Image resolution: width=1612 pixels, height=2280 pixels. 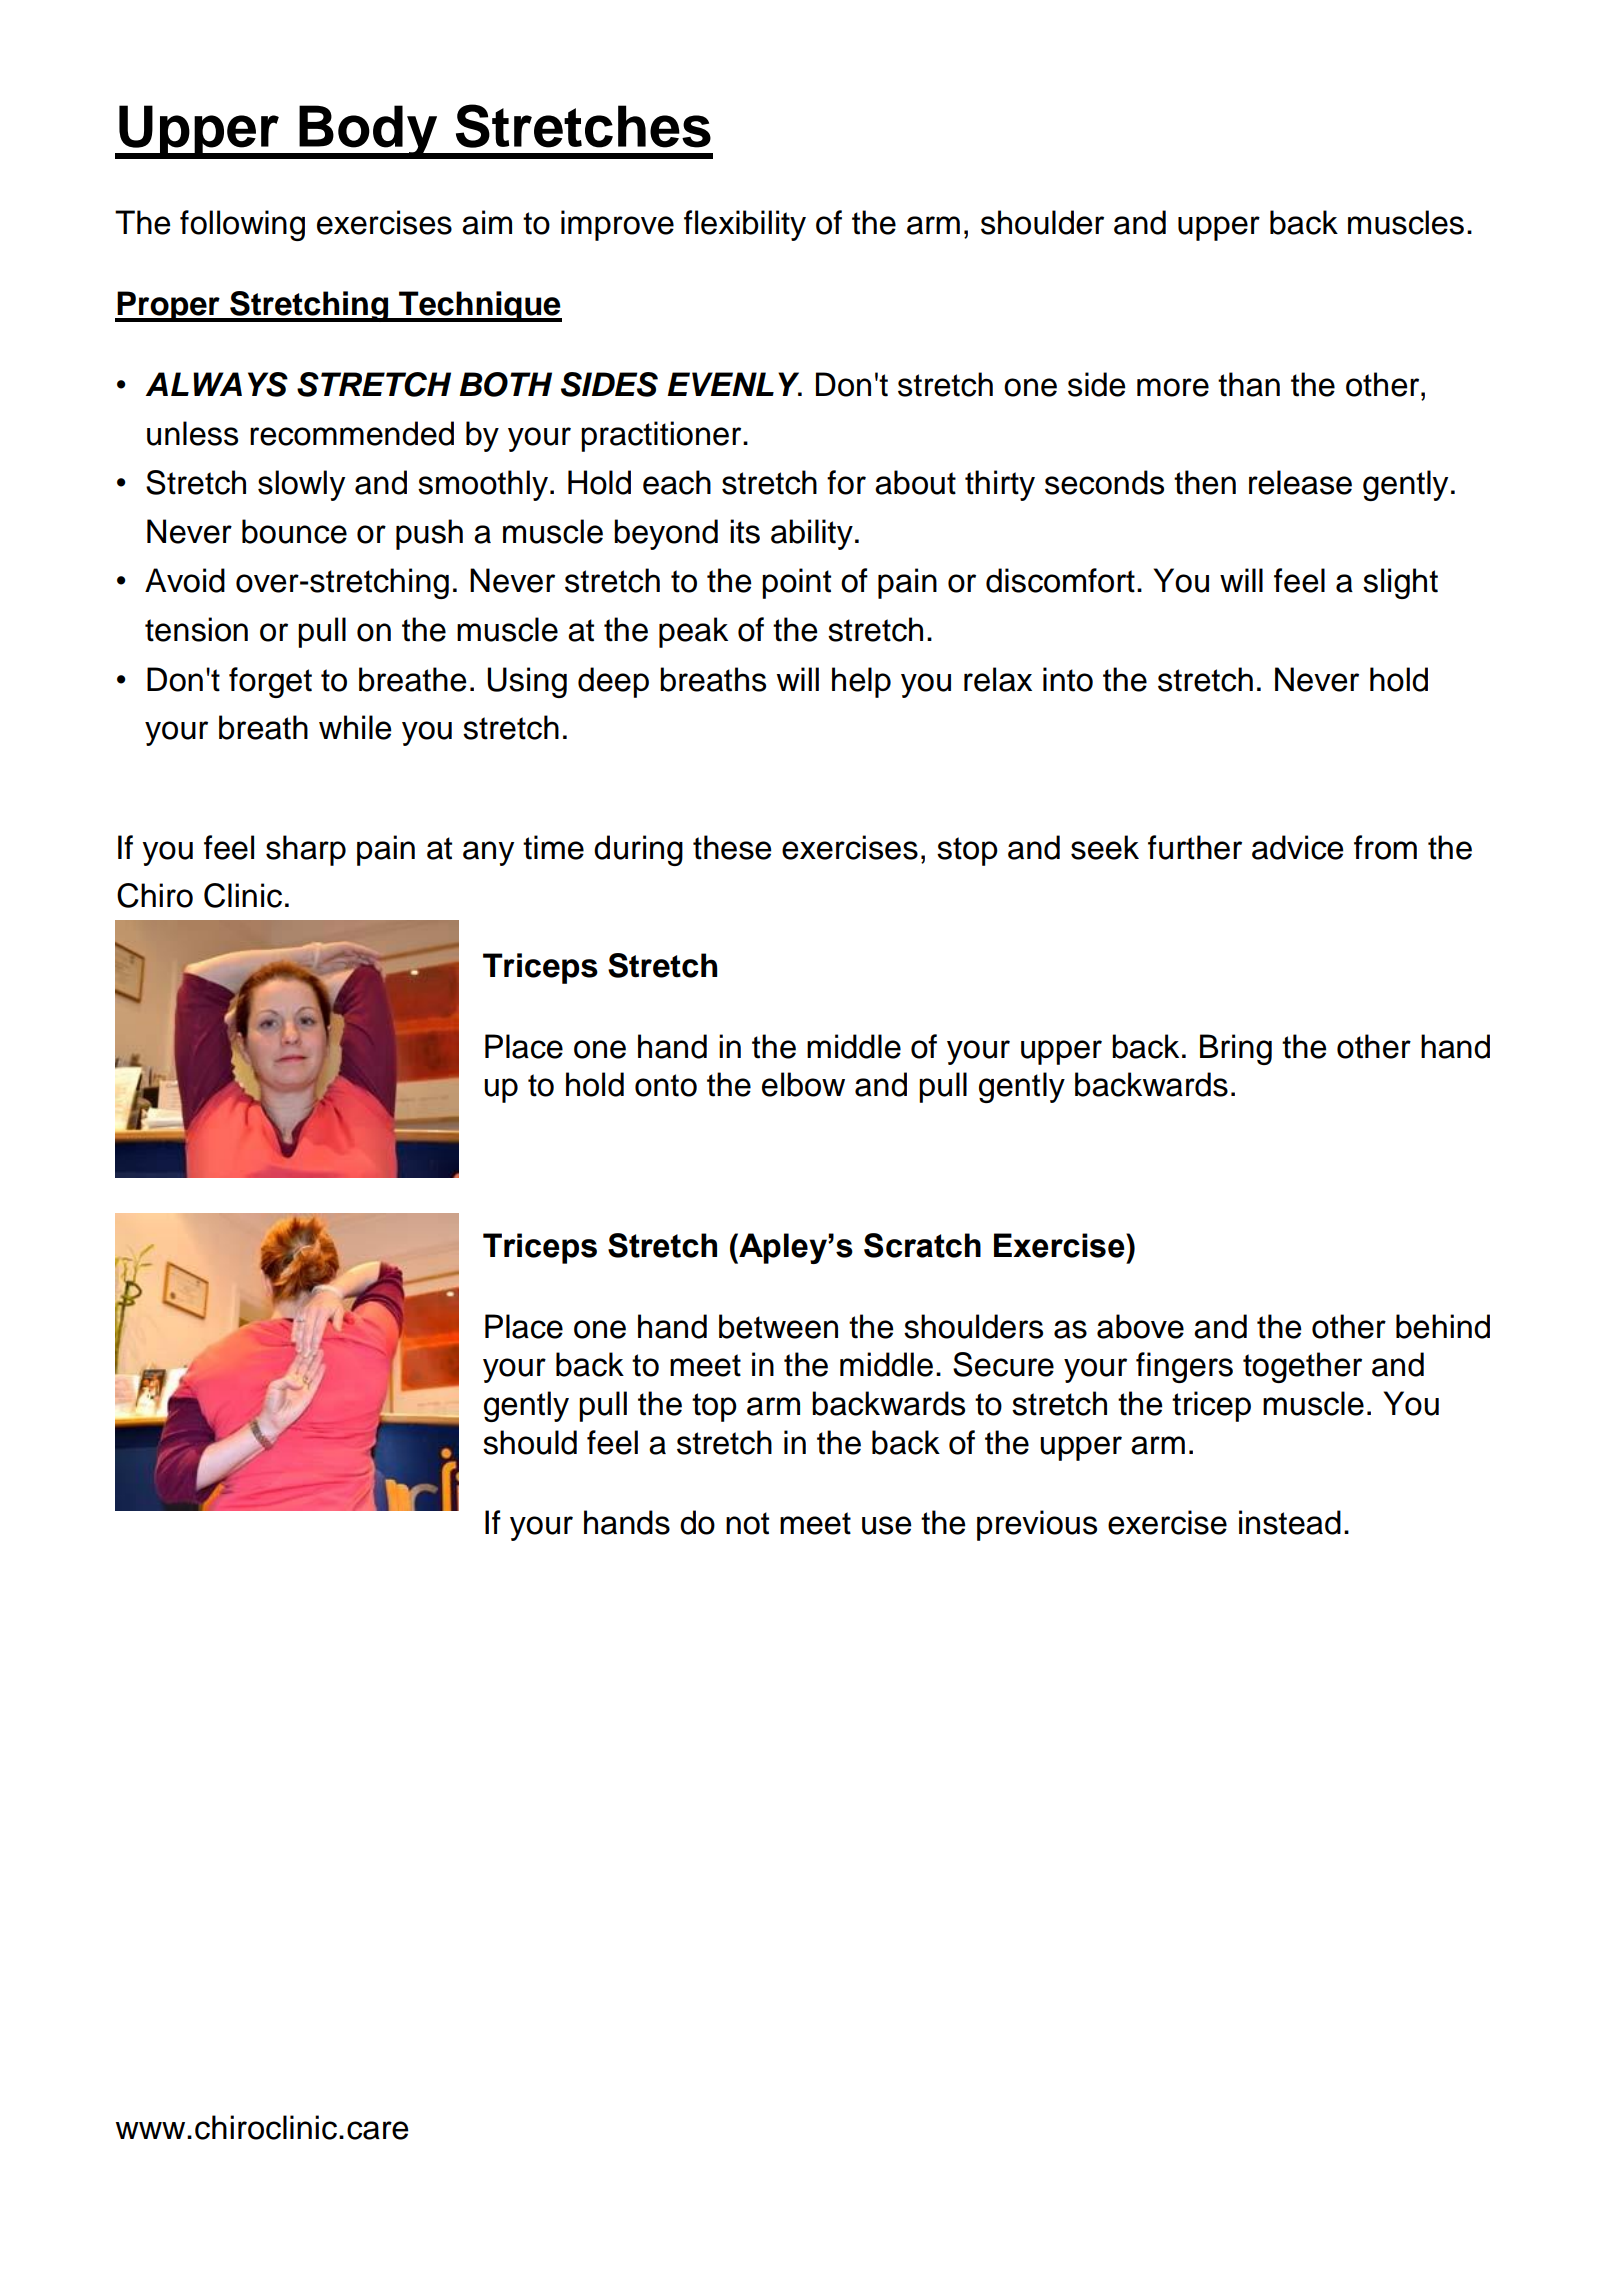 I want to click on release, so click(x=1300, y=482).
